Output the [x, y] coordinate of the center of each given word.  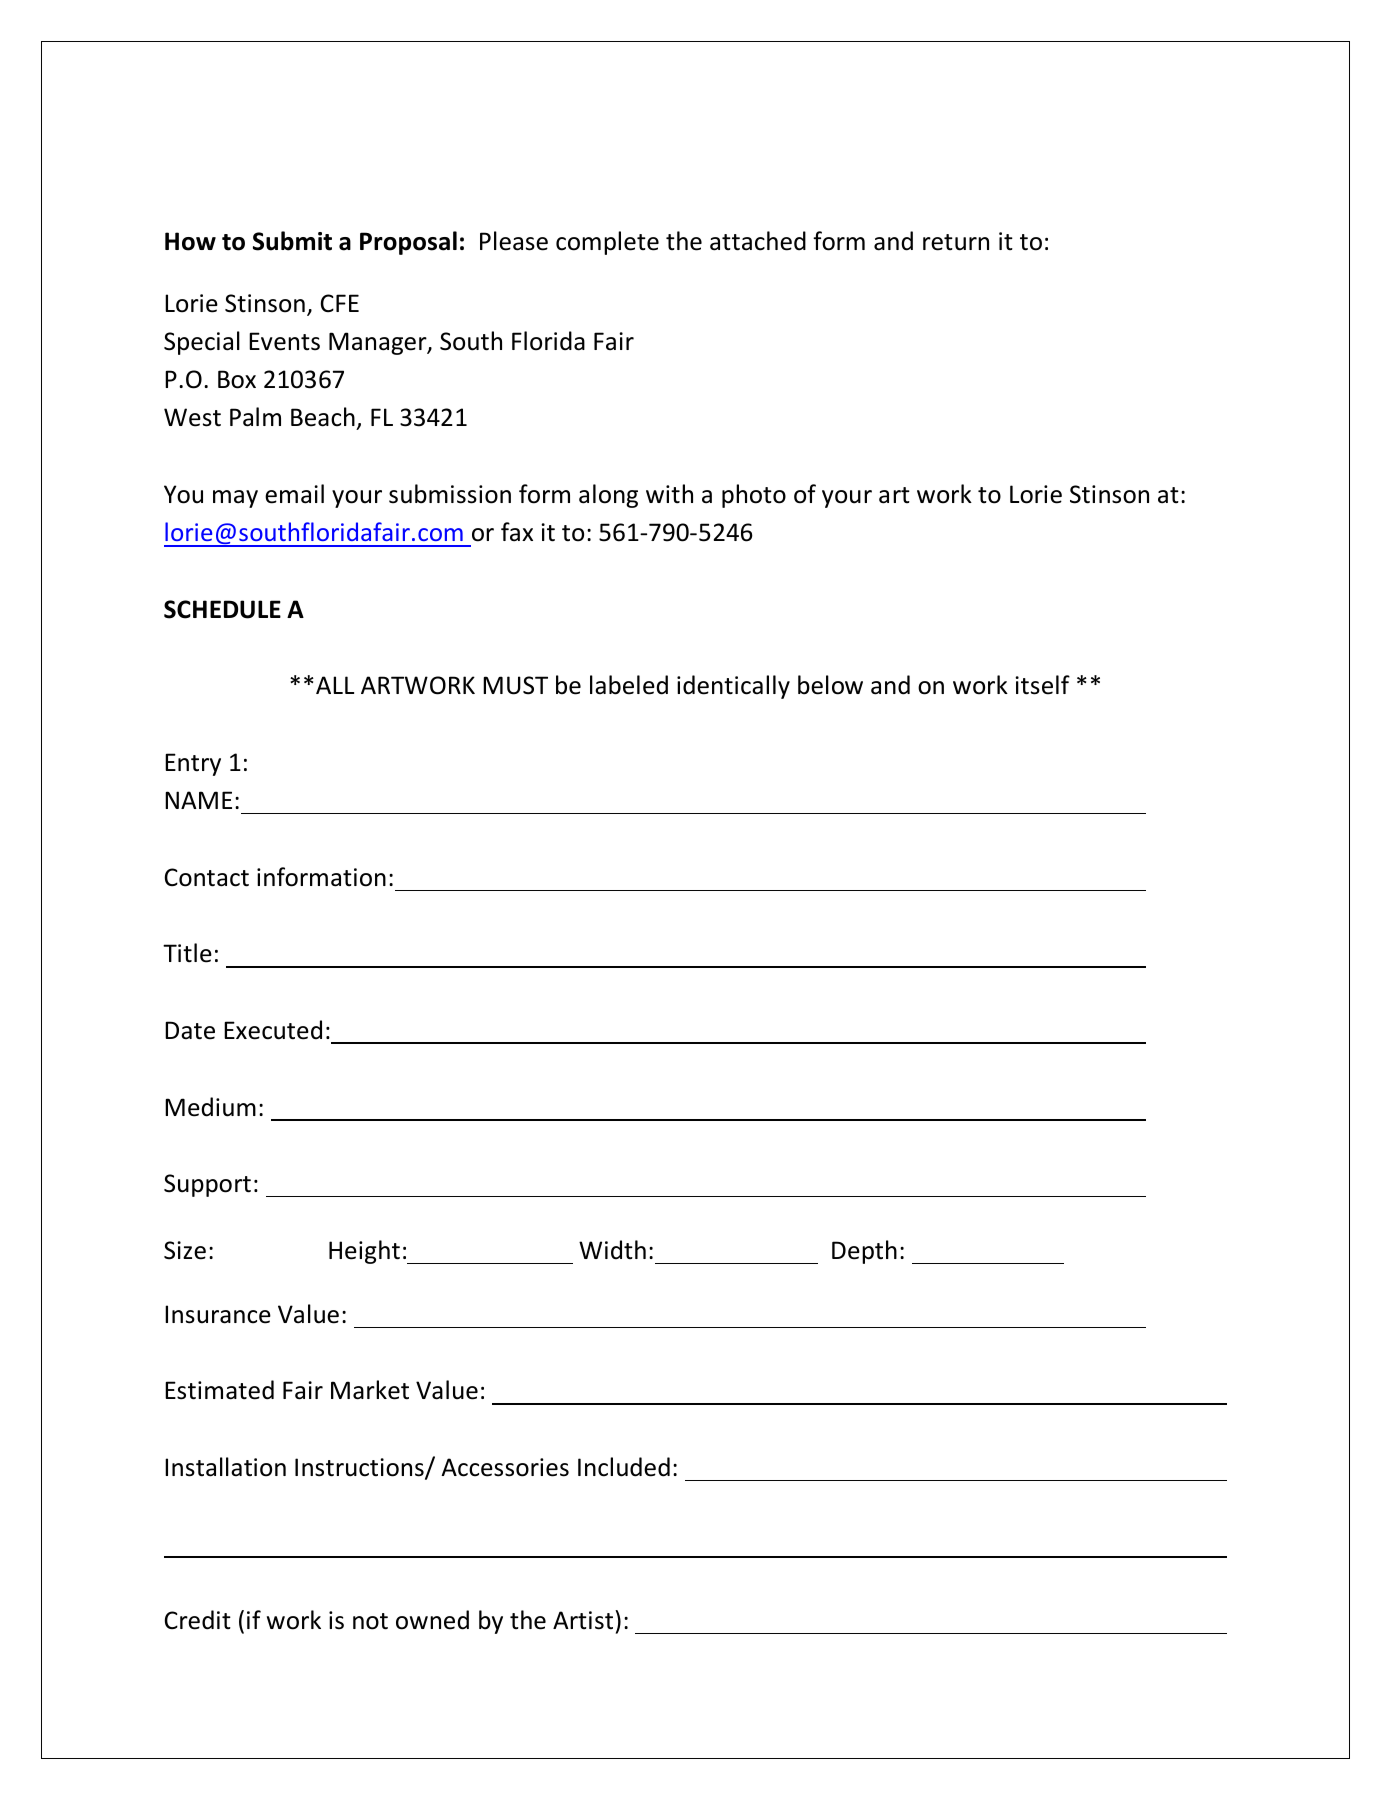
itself [1042, 685]
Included [624, 1467]
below [830, 685]
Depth [864, 1252]
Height [364, 1252]
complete [607, 243]
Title [187, 953]
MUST [515, 685]
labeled [629, 685]
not [370, 1621]
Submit [292, 241]
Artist [584, 1620]
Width [612, 1250]
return [956, 242]
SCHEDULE [222, 609]
